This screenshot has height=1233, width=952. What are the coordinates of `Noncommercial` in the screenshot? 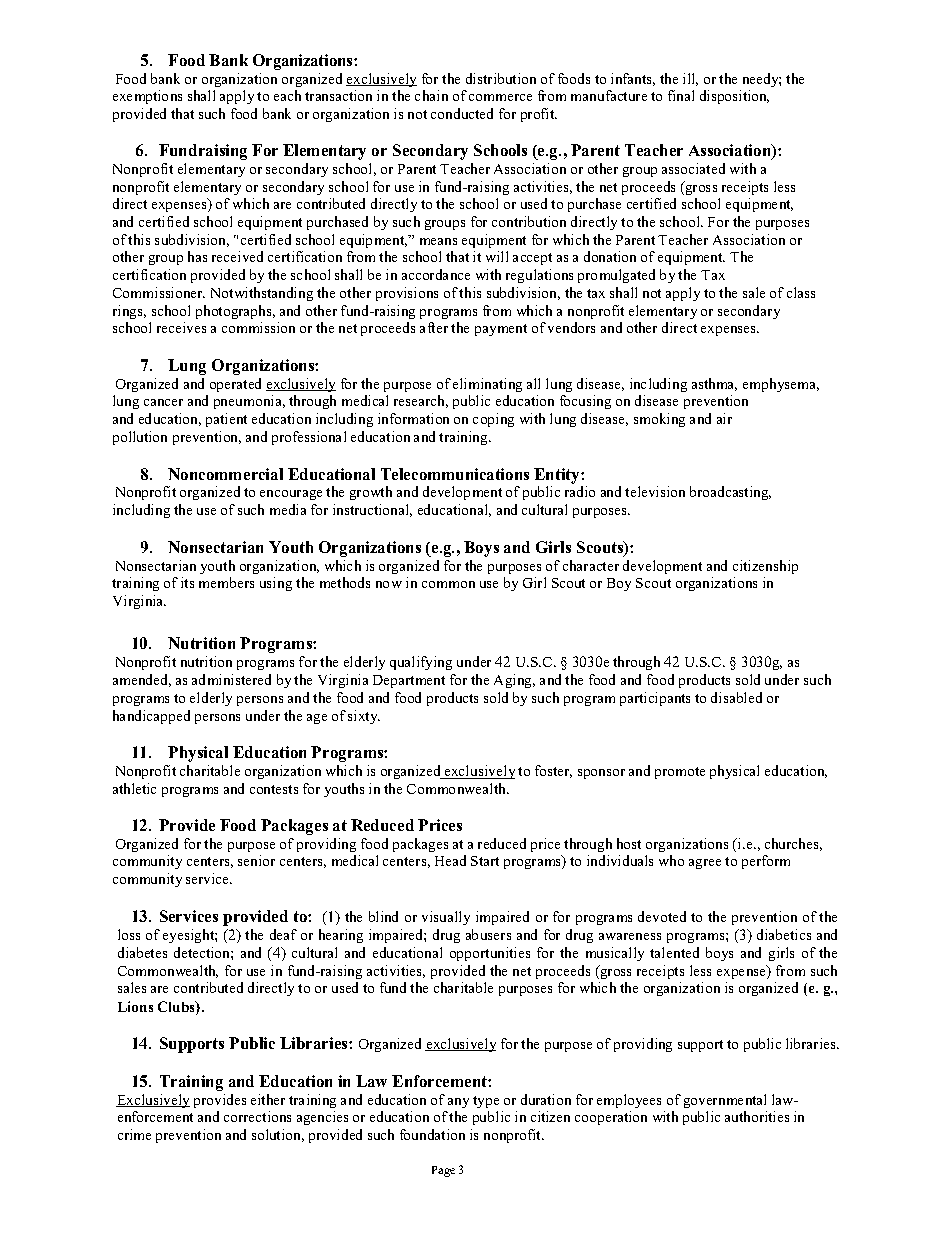 It's located at (225, 474).
